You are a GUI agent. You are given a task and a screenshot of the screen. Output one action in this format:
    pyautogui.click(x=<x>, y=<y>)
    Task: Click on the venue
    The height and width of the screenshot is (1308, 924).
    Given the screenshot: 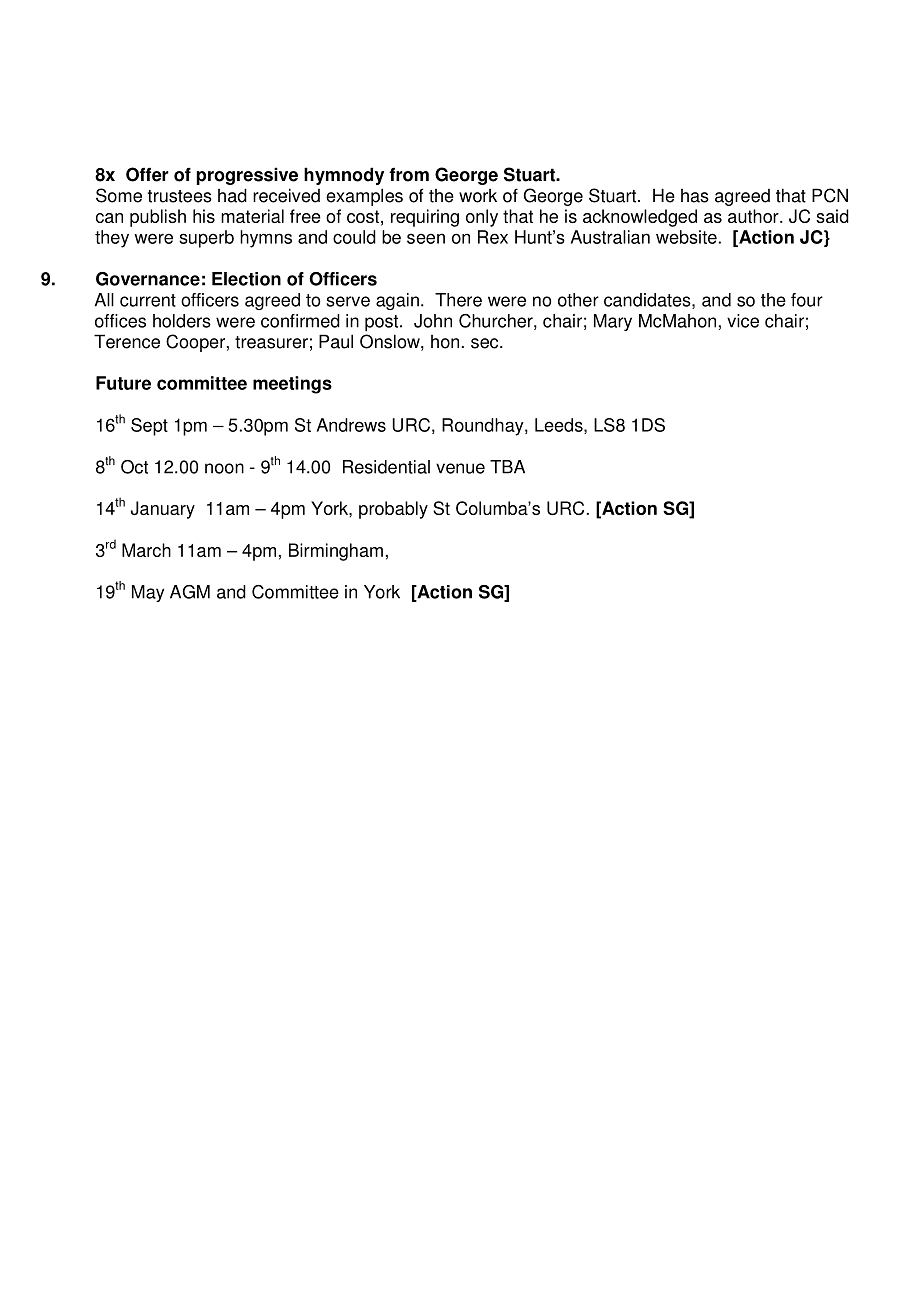 What is the action you would take?
    pyautogui.click(x=460, y=468)
